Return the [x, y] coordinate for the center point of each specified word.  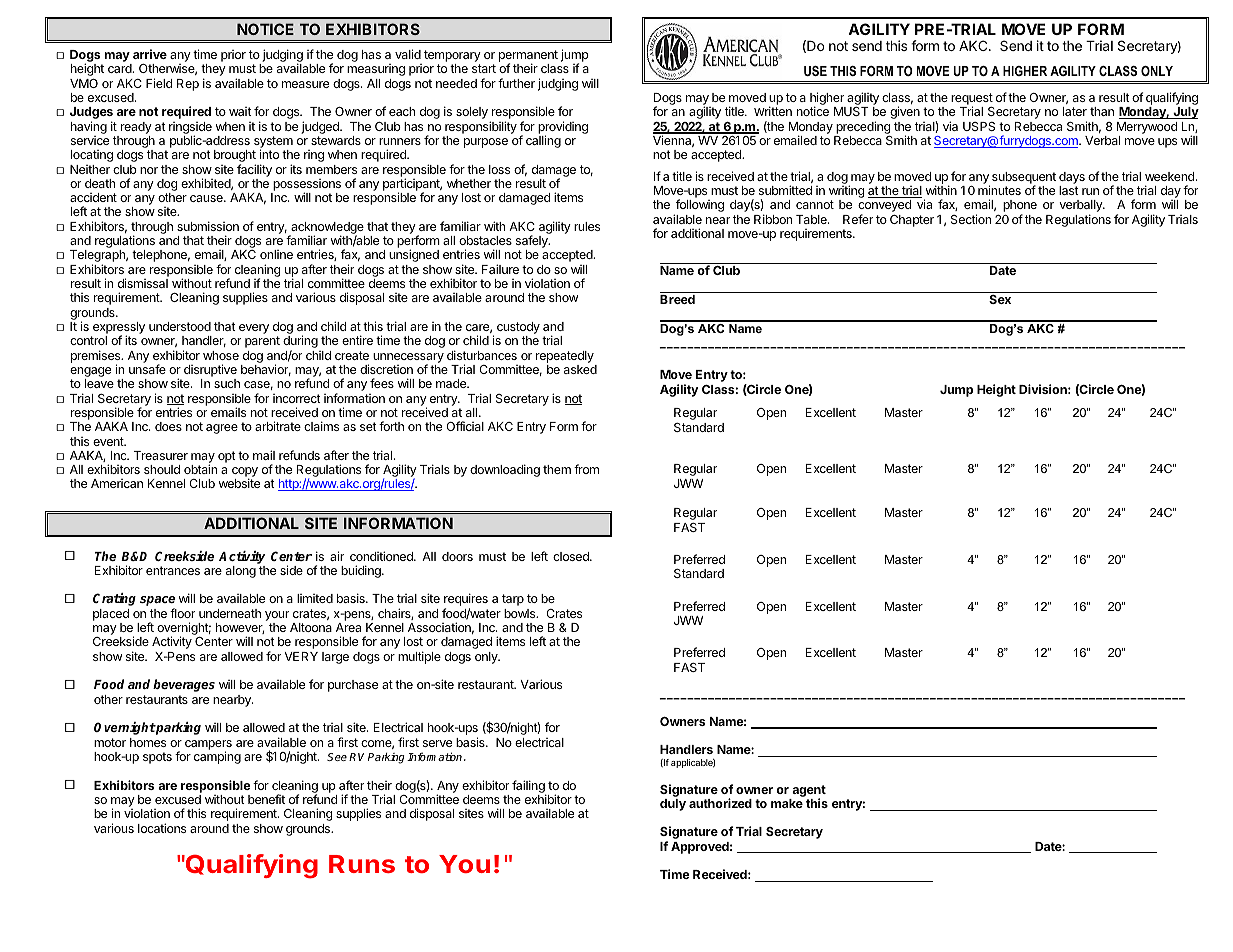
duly [673, 805]
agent [809, 792]
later [1075, 111]
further [516, 83]
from [586, 469]
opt [227, 457]
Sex [1000, 299]
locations [162, 828]
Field [159, 83]
